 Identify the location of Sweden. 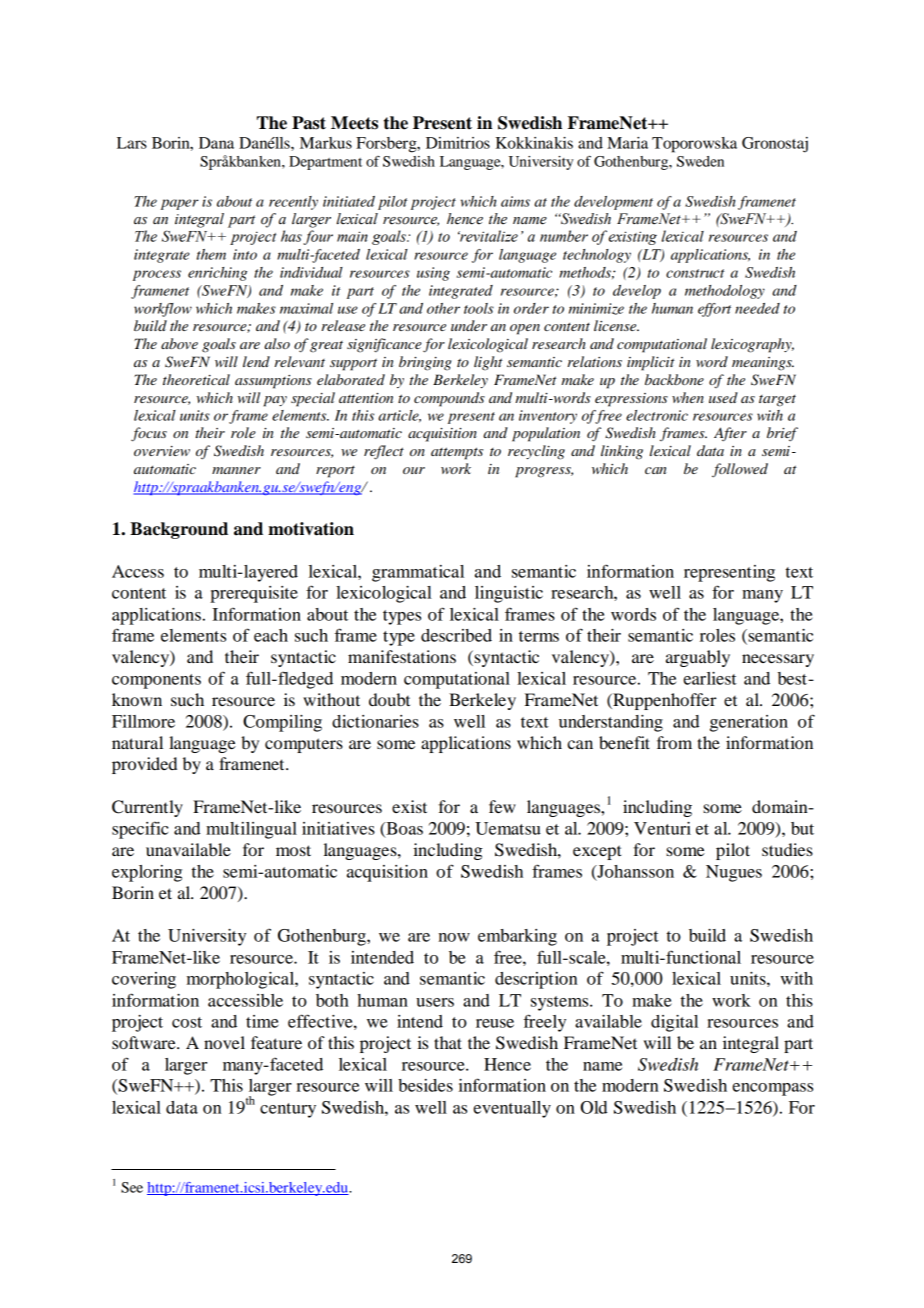
(700, 161).
